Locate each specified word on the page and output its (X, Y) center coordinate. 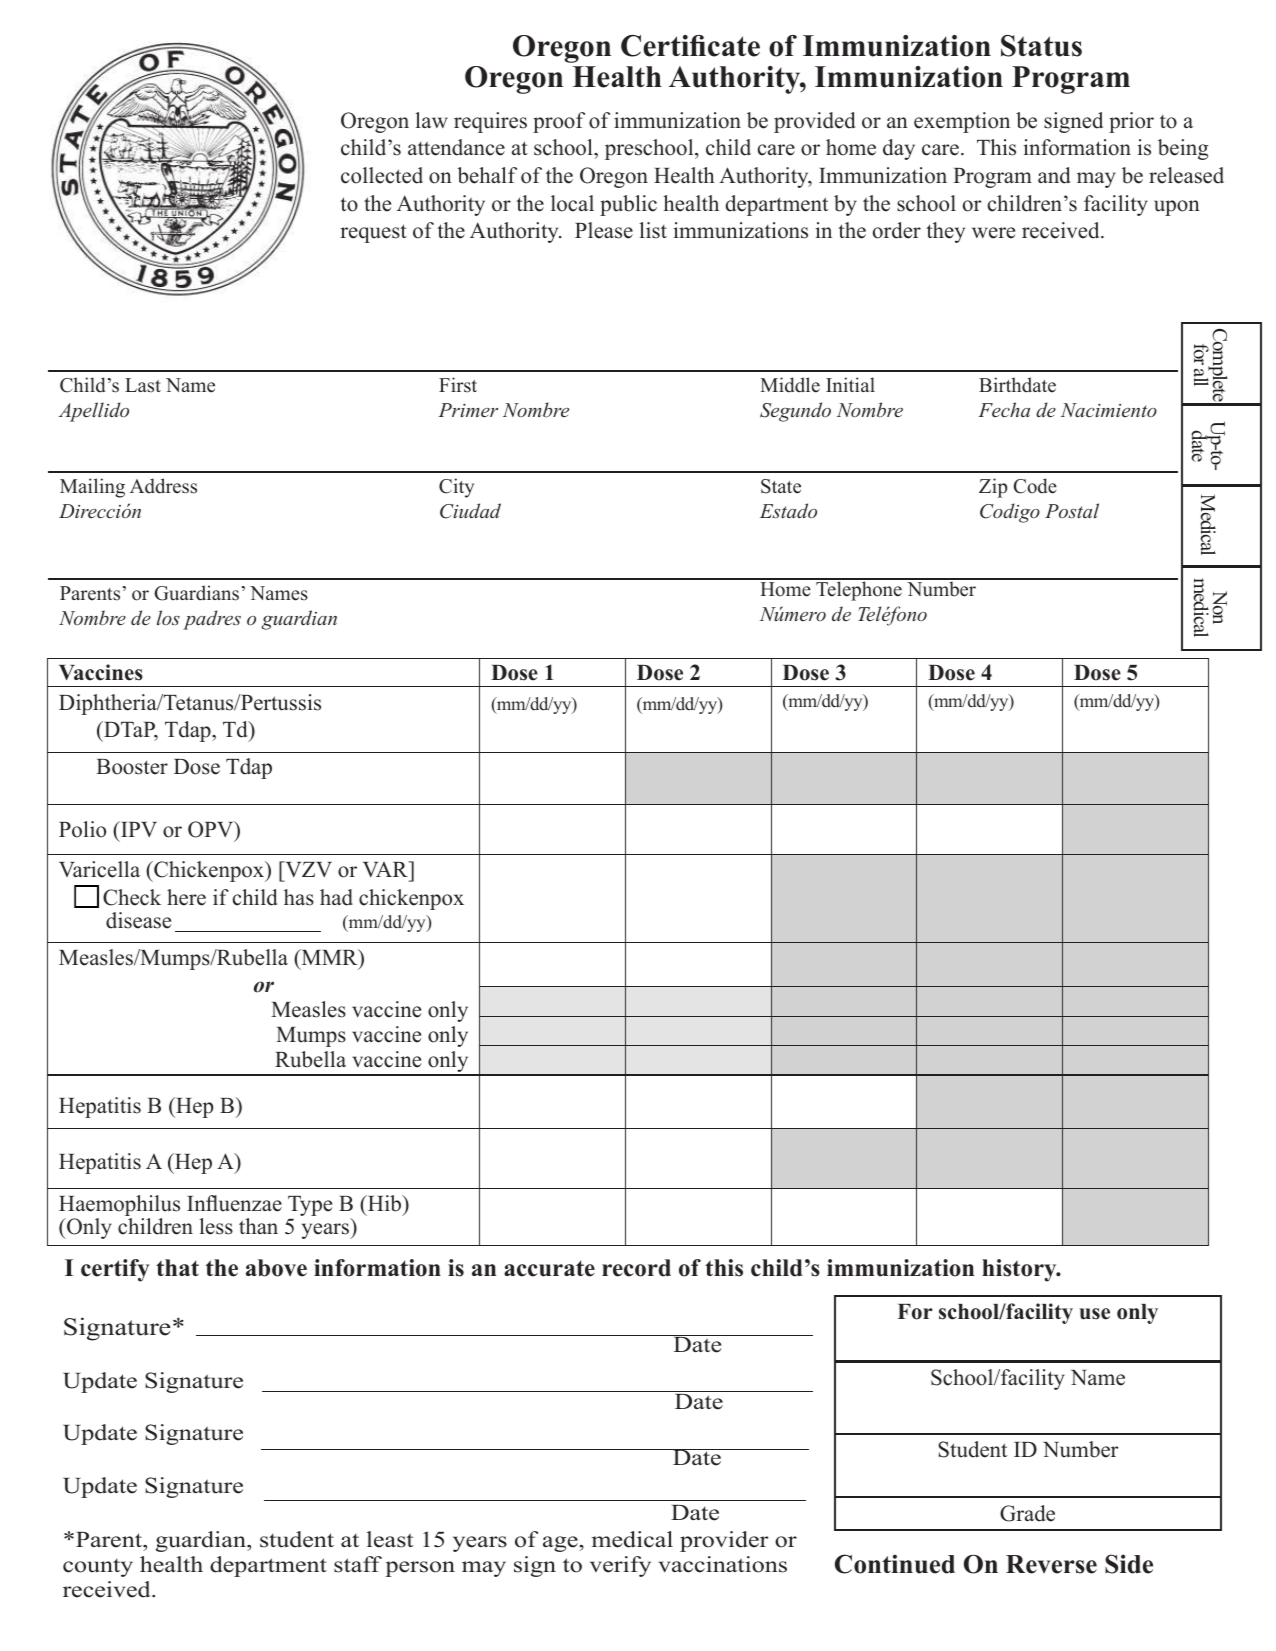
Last (143, 385)
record (636, 1268)
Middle (790, 385)
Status (1041, 46)
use (1094, 1314)
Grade (1027, 1513)
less (216, 1226)
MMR (329, 957)
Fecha (1004, 409)
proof (559, 122)
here (186, 897)
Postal (1072, 510)
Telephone (859, 590)
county (98, 1567)
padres (212, 620)
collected (382, 175)
